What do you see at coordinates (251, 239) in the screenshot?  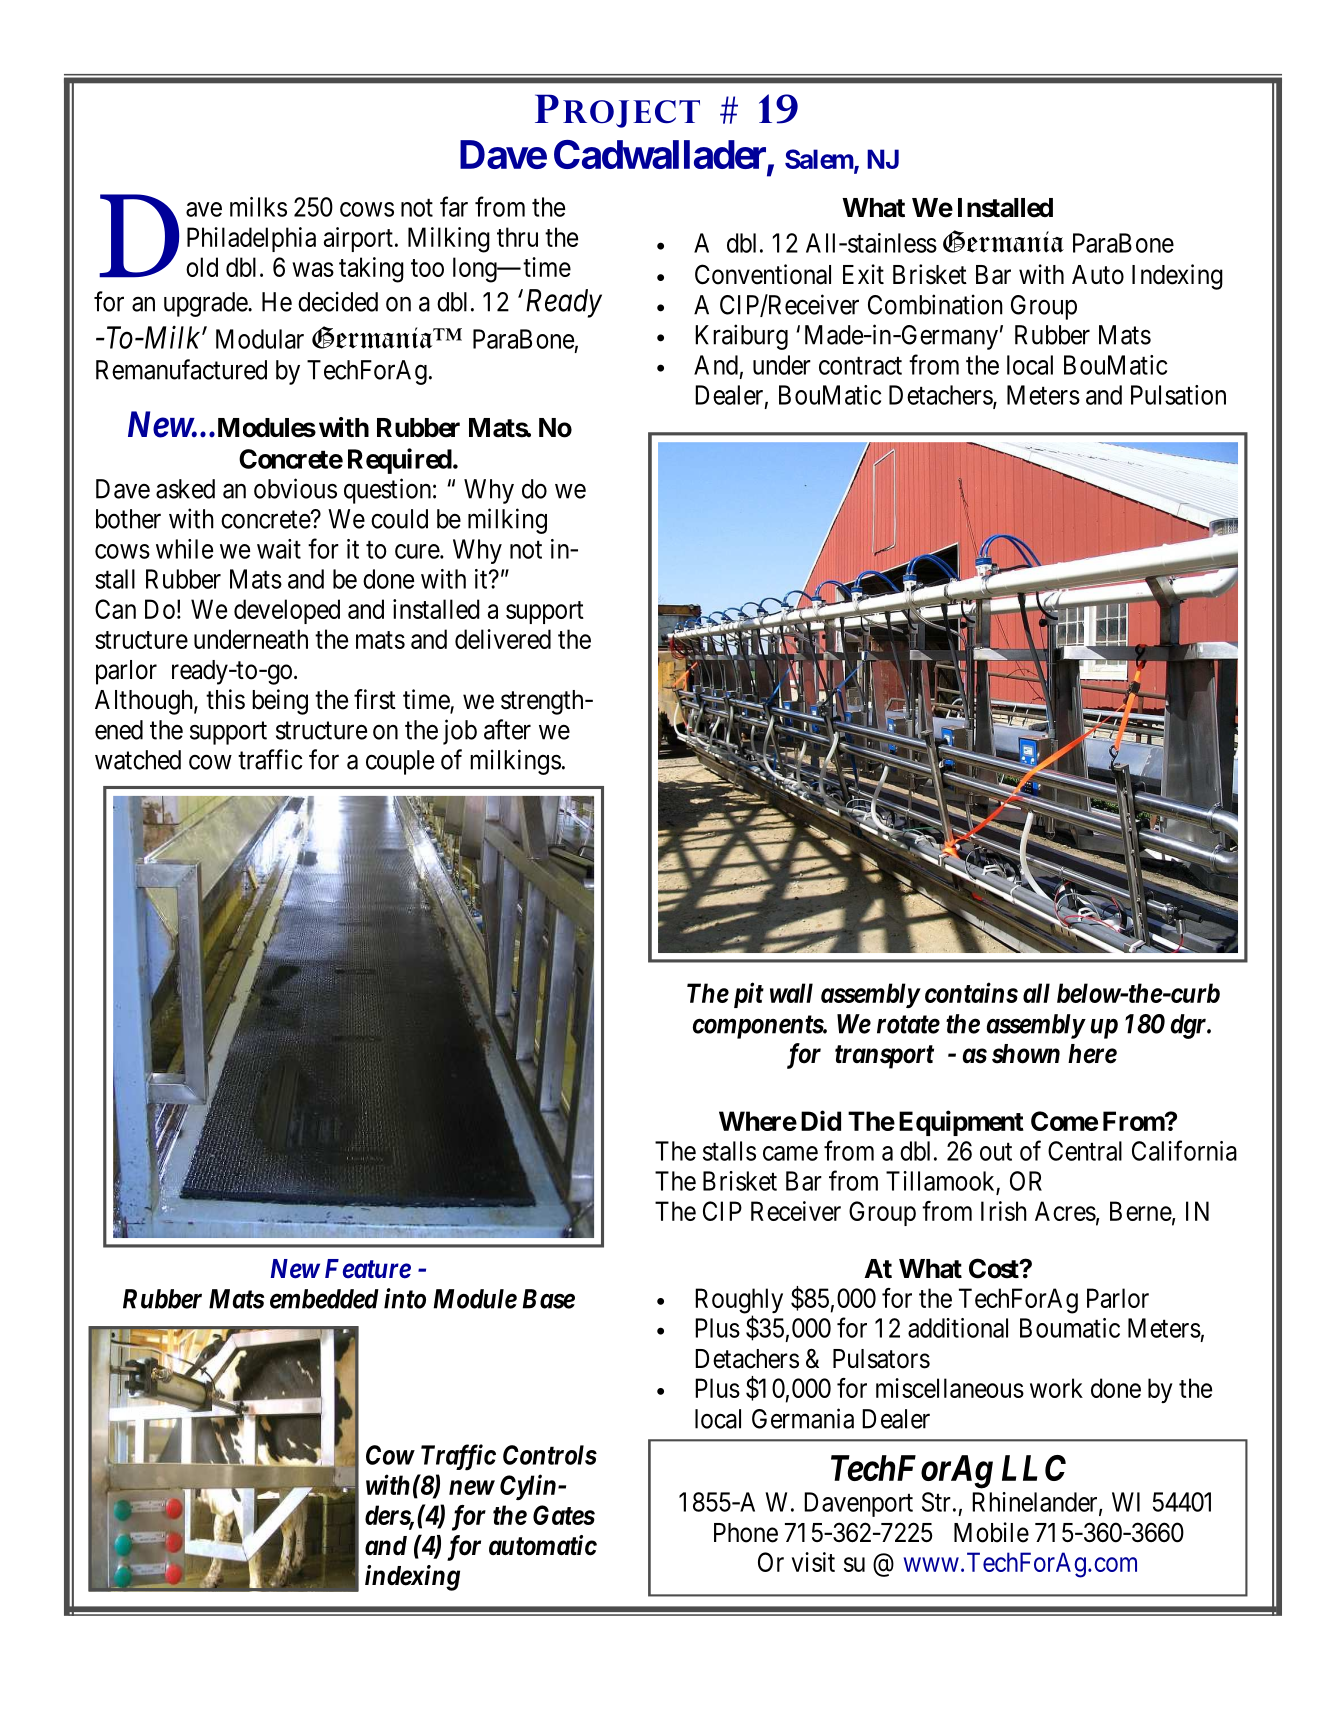 I see `Philadelphia` at bounding box center [251, 239].
